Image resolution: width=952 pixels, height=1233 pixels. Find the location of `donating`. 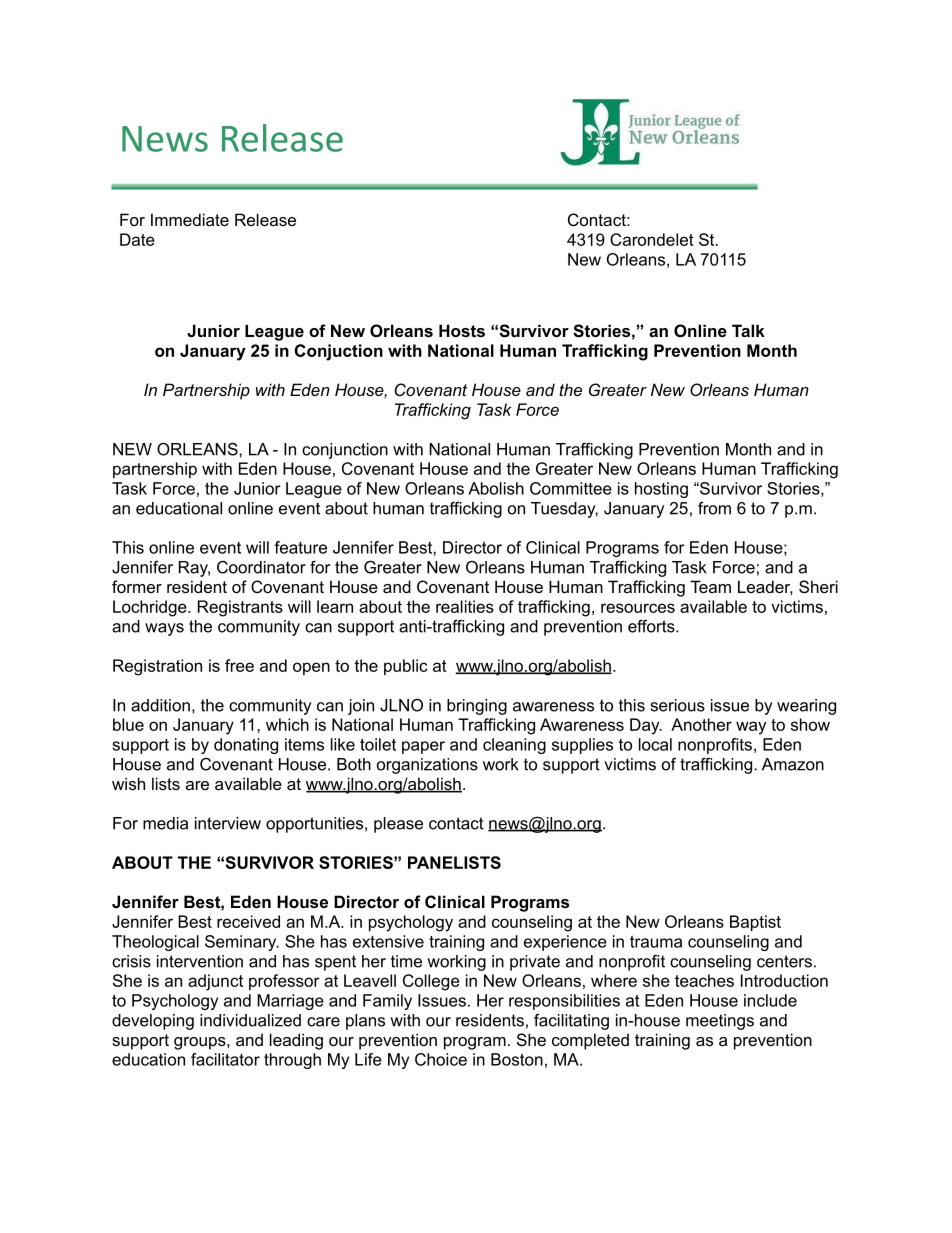

donating is located at coordinates (246, 746).
